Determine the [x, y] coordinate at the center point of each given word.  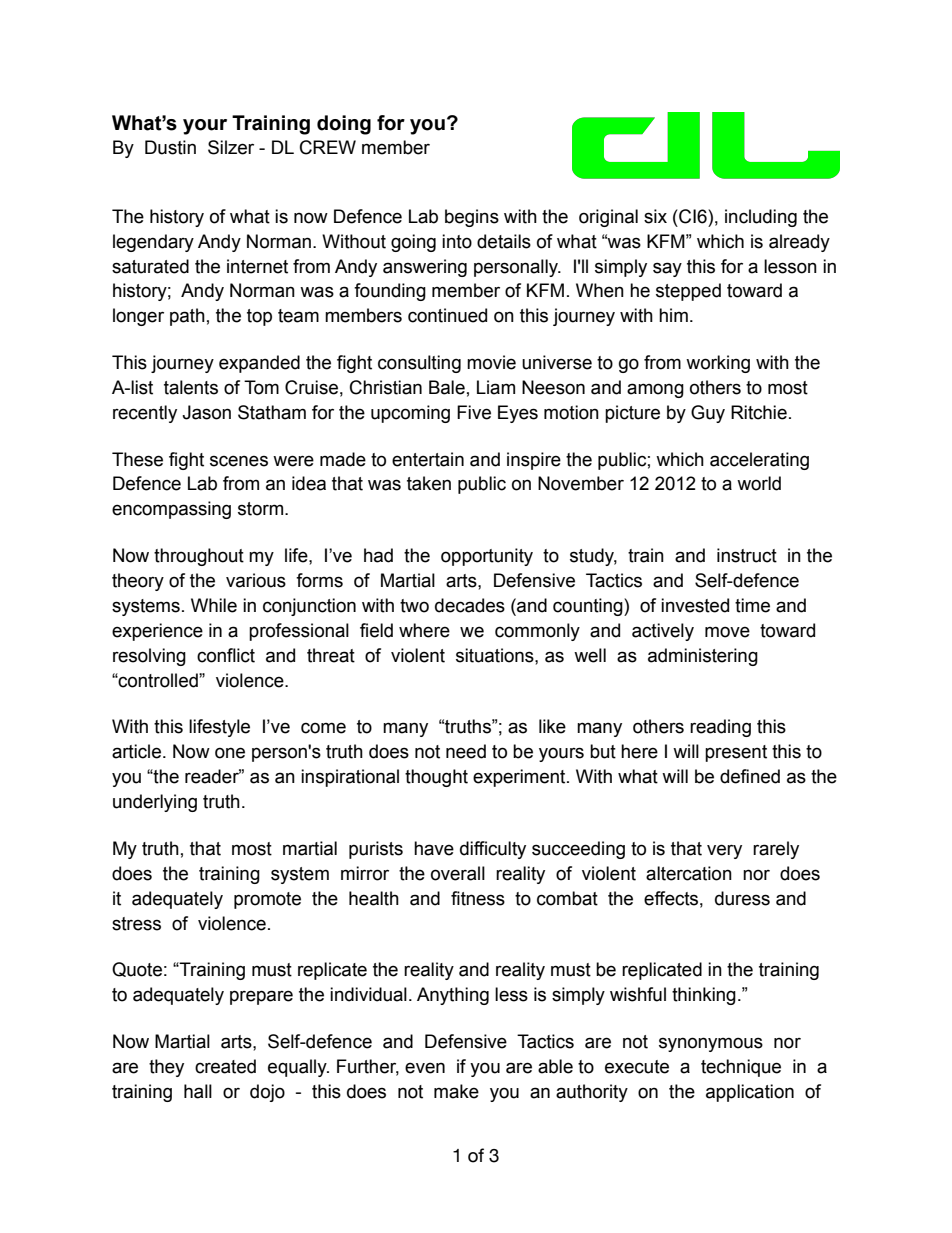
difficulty [493, 850]
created [225, 1066]
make [456, 1091]
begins [472, 218]
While [214, 605]
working [718, 364]
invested [695, 605]
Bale [447, 387]
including [761, 218]
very [724, 851]
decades [470, 605]
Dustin [170, 147]
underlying [155, 803]
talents [191, 387]
